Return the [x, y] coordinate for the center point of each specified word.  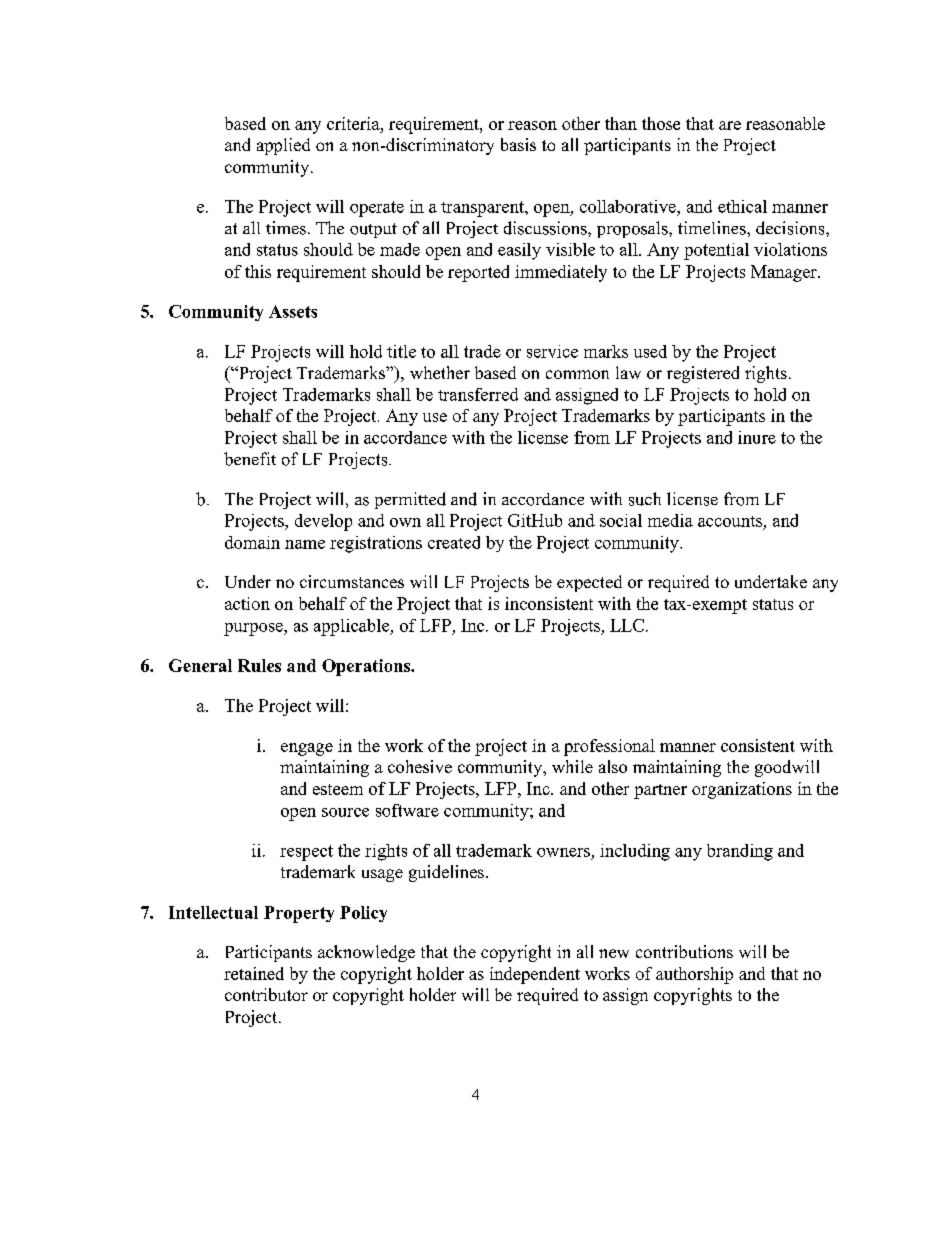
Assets [293, 311]
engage [307, 749]
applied [283, 146]
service [552, 351]
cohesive [420, 766]
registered [703, 374]
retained [254, 973]
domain [252, 542]
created [454, 542]
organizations [742, 790]
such [645, 499]
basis [518, 144]
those [661, 123]
